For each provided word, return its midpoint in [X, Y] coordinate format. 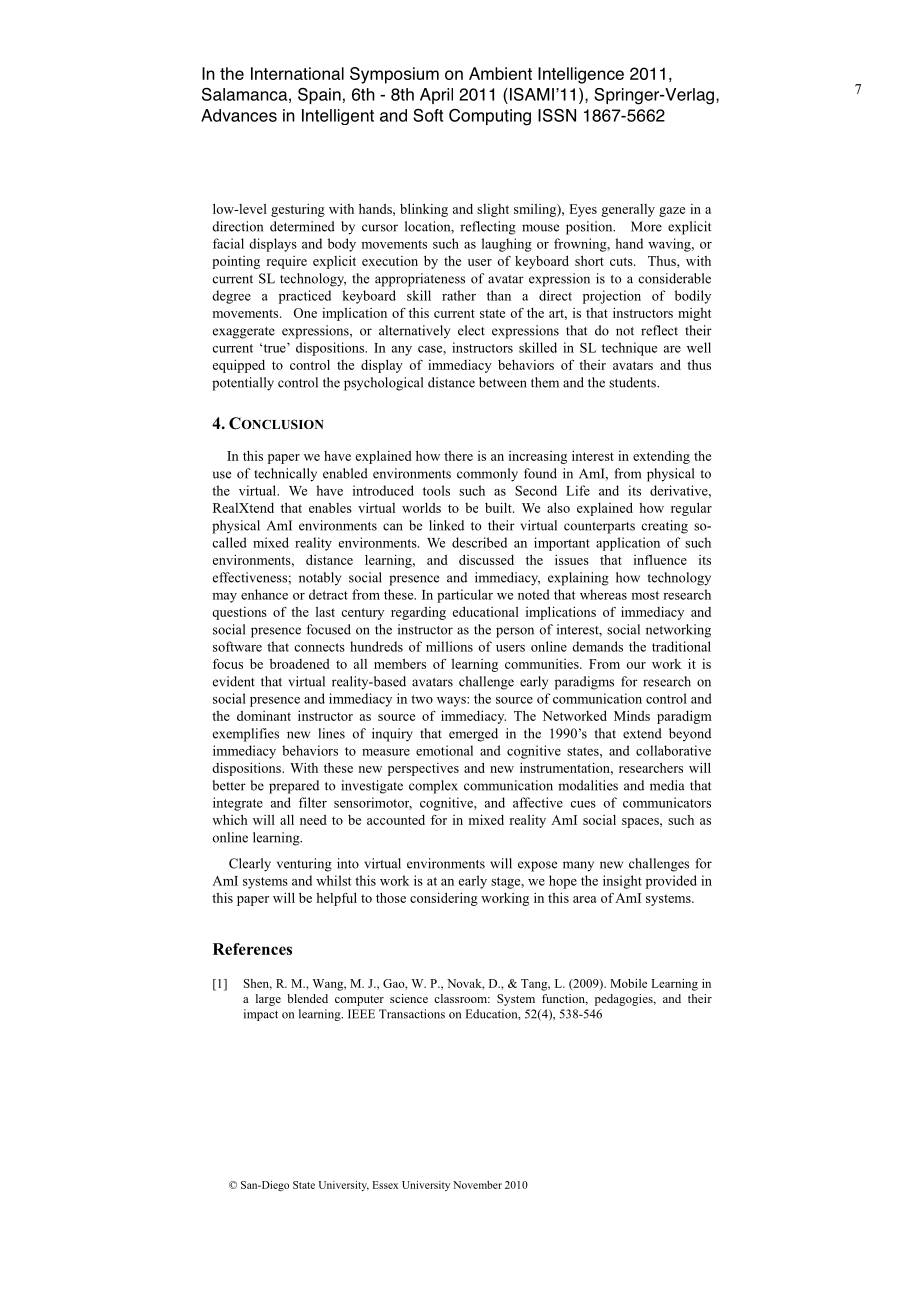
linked [446, 525]
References [252, 949]
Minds [632, 715]
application [628, 544]
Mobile [628, 983]
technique [629, 349]
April [436, 96]
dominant [264, 716]
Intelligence [581, 75]
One [305, 313]
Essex [385, 1185]
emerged [473, 735]
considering [444, 899]
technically [285, 475]
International [297, 73]
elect [471, 330]
